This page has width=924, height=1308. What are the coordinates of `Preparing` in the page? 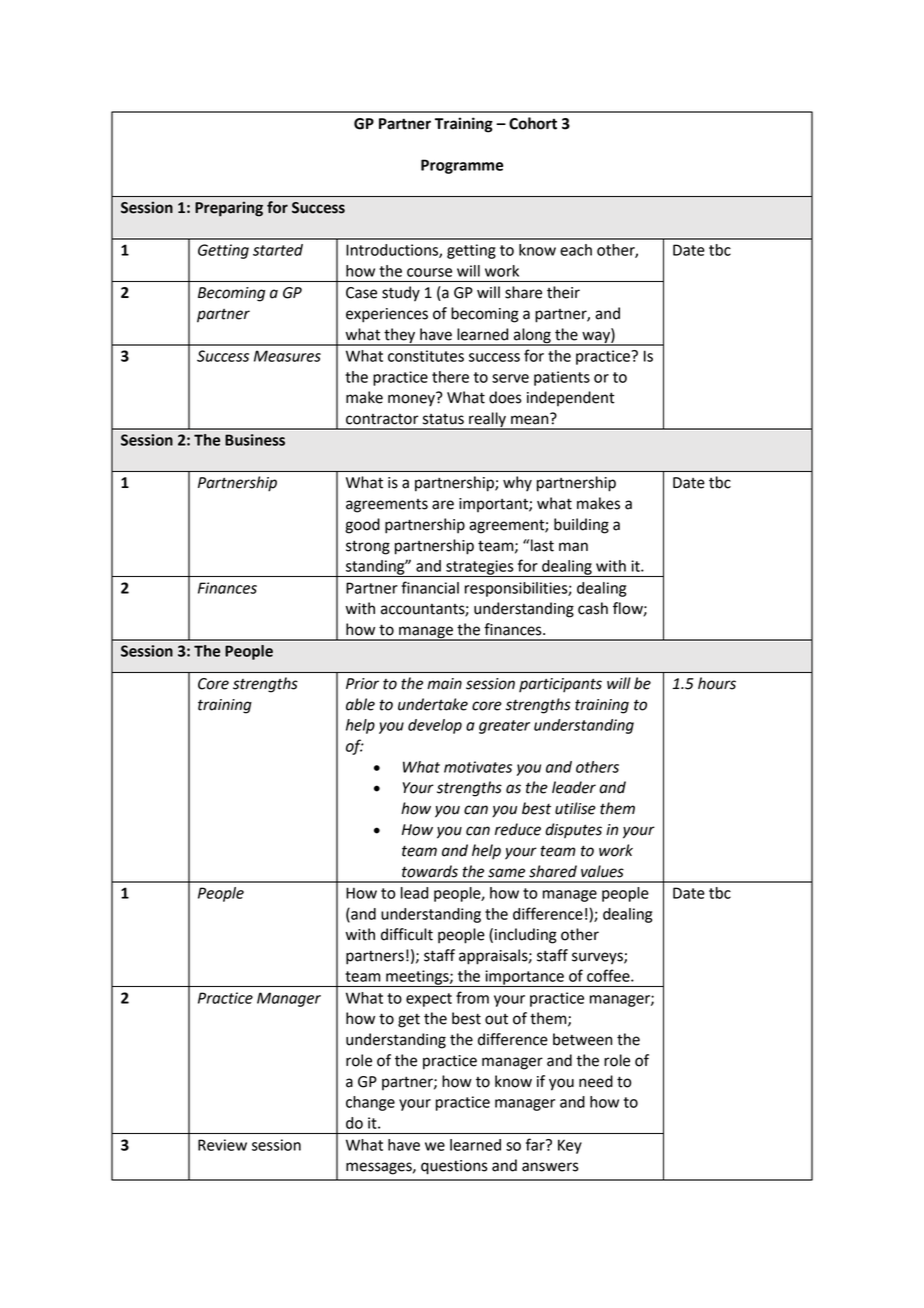 It's located at (229, 209).
